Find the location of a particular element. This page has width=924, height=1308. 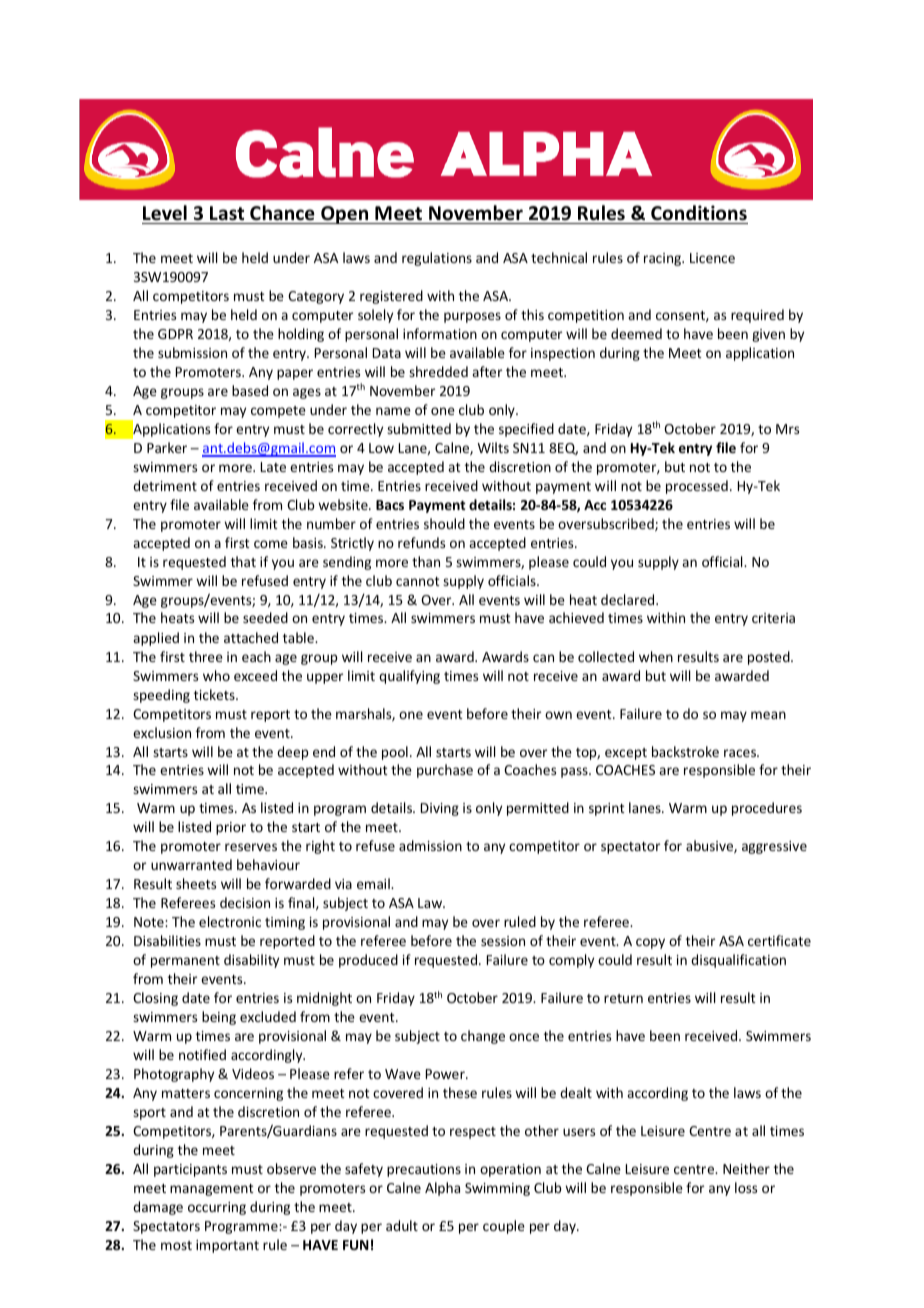

loss is located at coordinates (746, 1187).
